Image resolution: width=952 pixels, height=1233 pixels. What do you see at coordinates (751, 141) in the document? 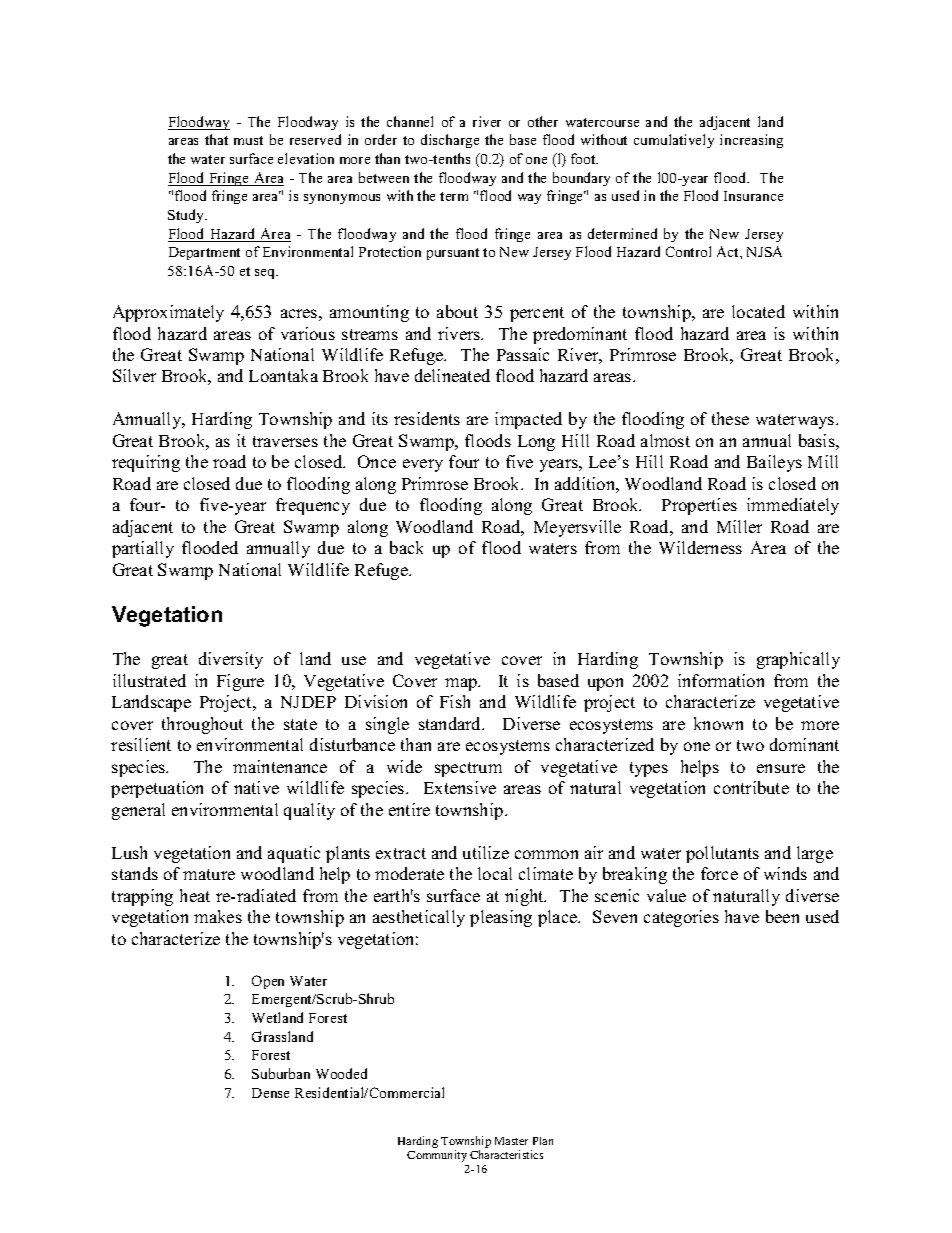
I see `increasing` at bounding box center [751, 141].
